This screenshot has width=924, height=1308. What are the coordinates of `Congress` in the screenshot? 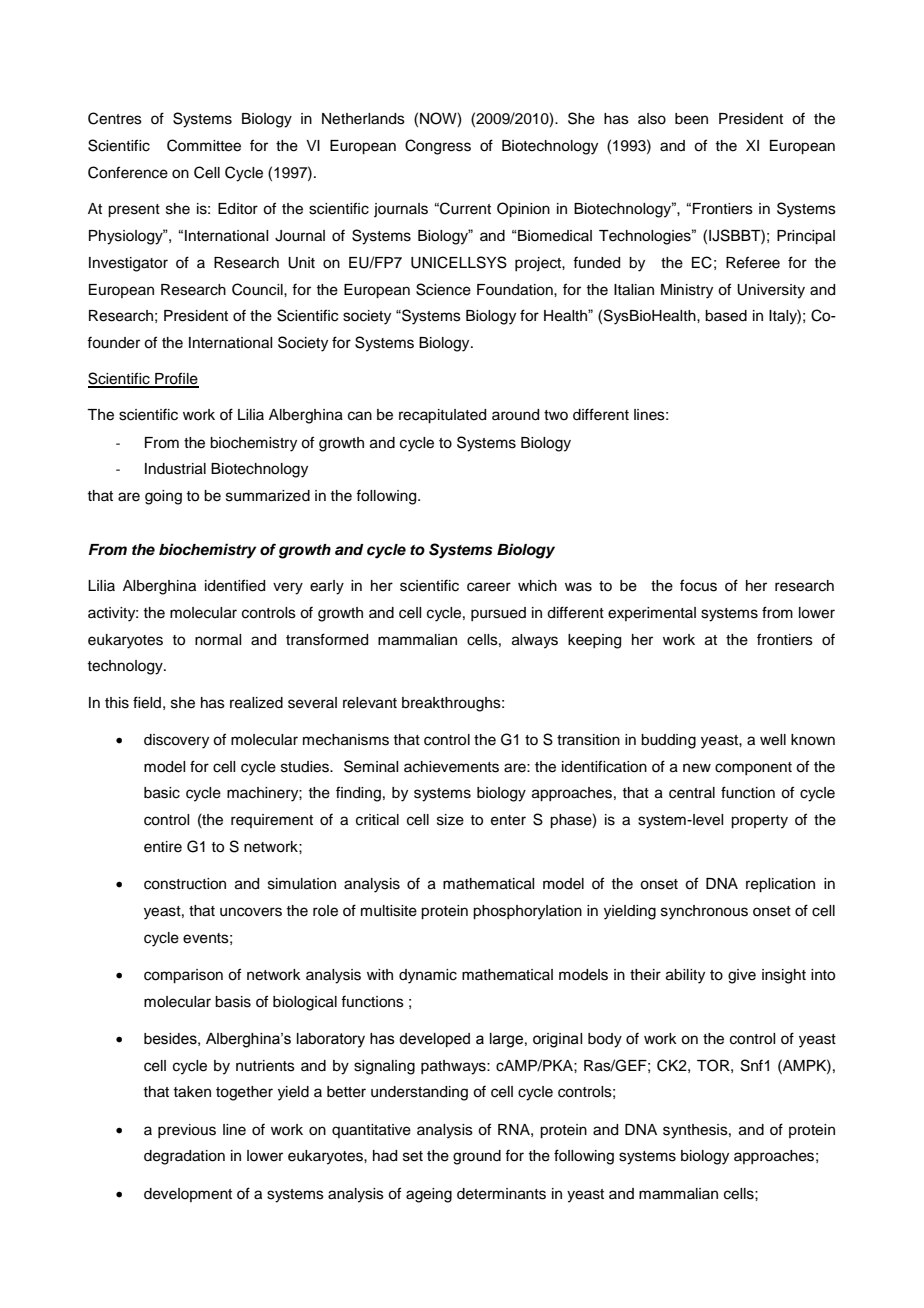 It's located at (438, 147).
